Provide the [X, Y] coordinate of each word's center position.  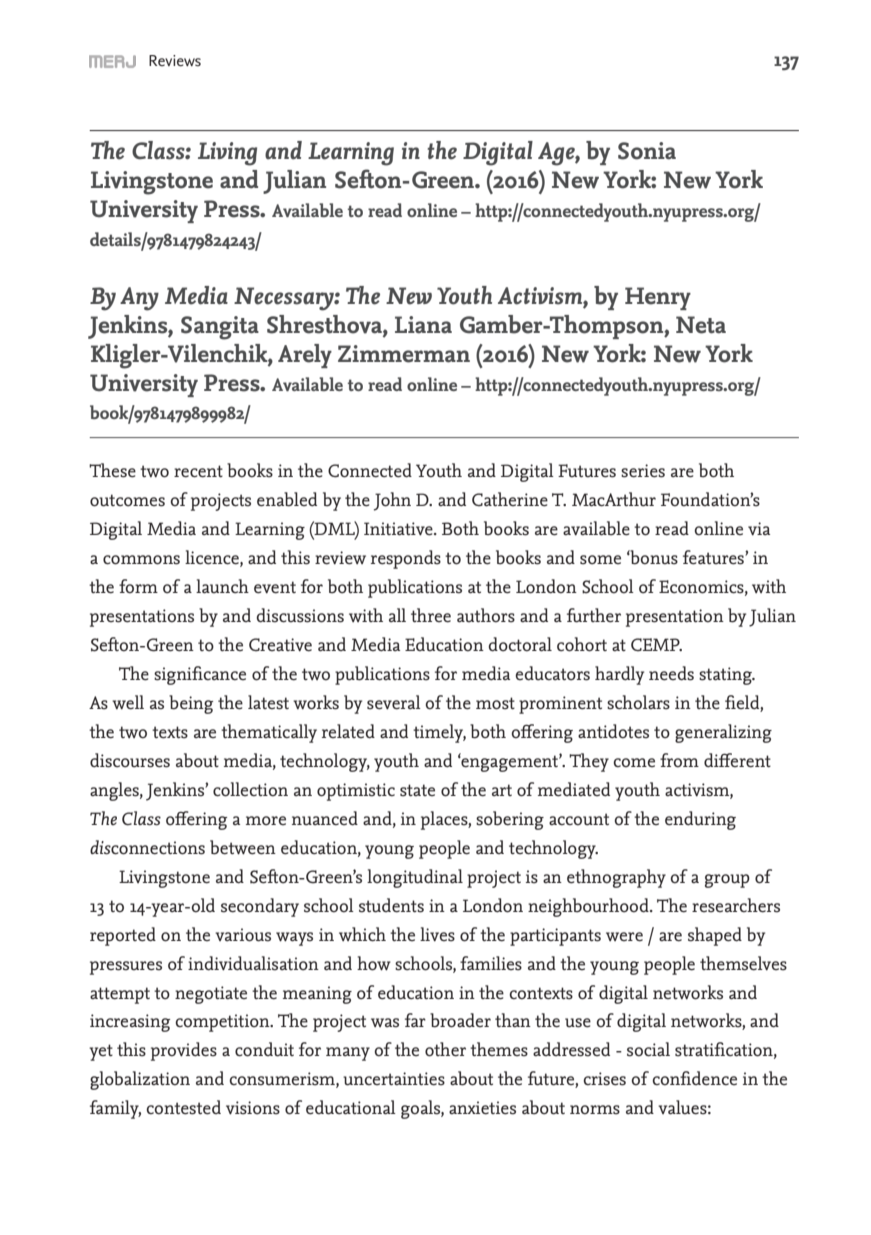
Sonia [647, 151]
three [431, 615]
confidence [694, 1078]
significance [200, 675]
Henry [658, 298]
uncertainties [394, 1079]
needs [671, 673]
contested [183, 1107]
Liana [423, 325]
